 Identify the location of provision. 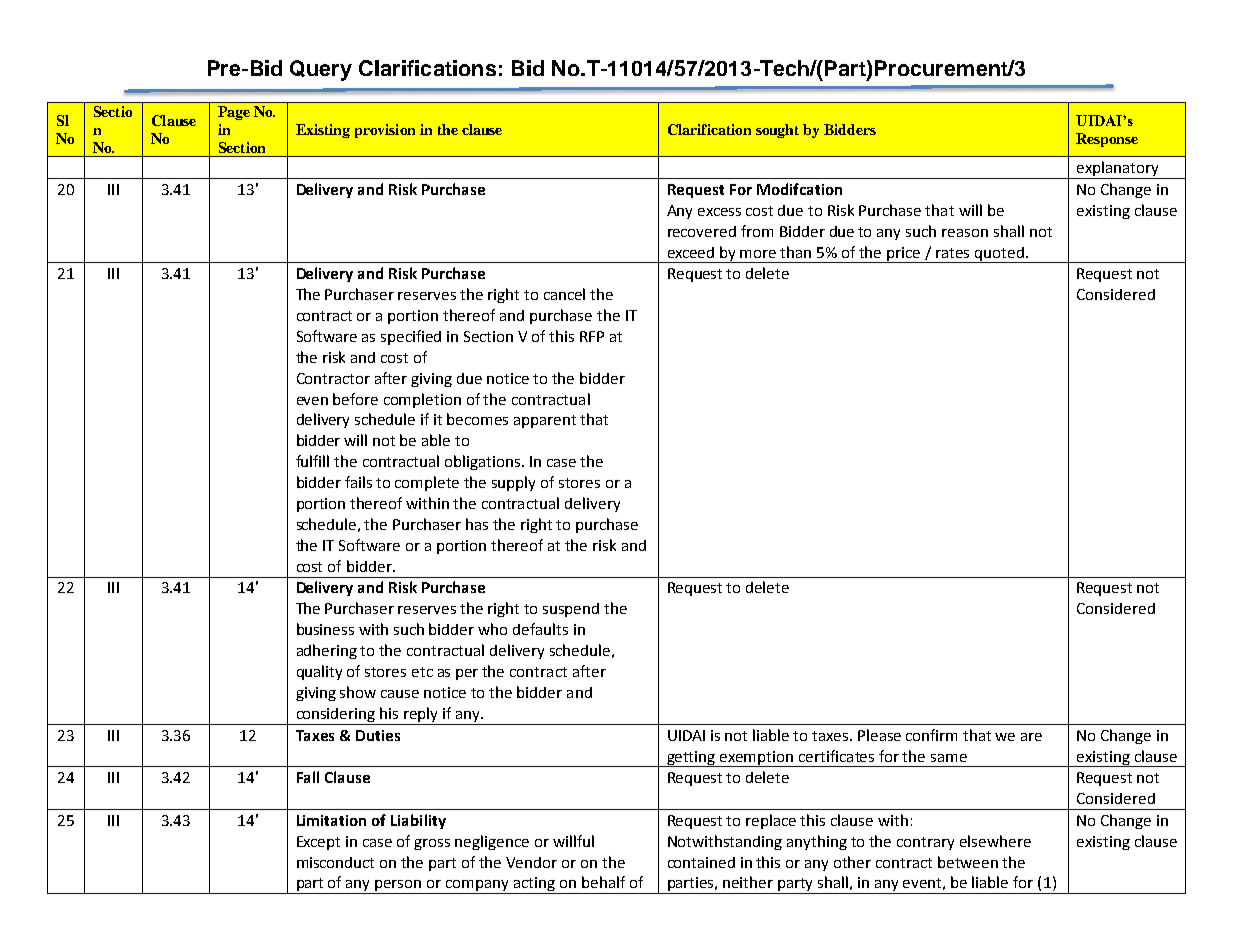
(385, 131).
